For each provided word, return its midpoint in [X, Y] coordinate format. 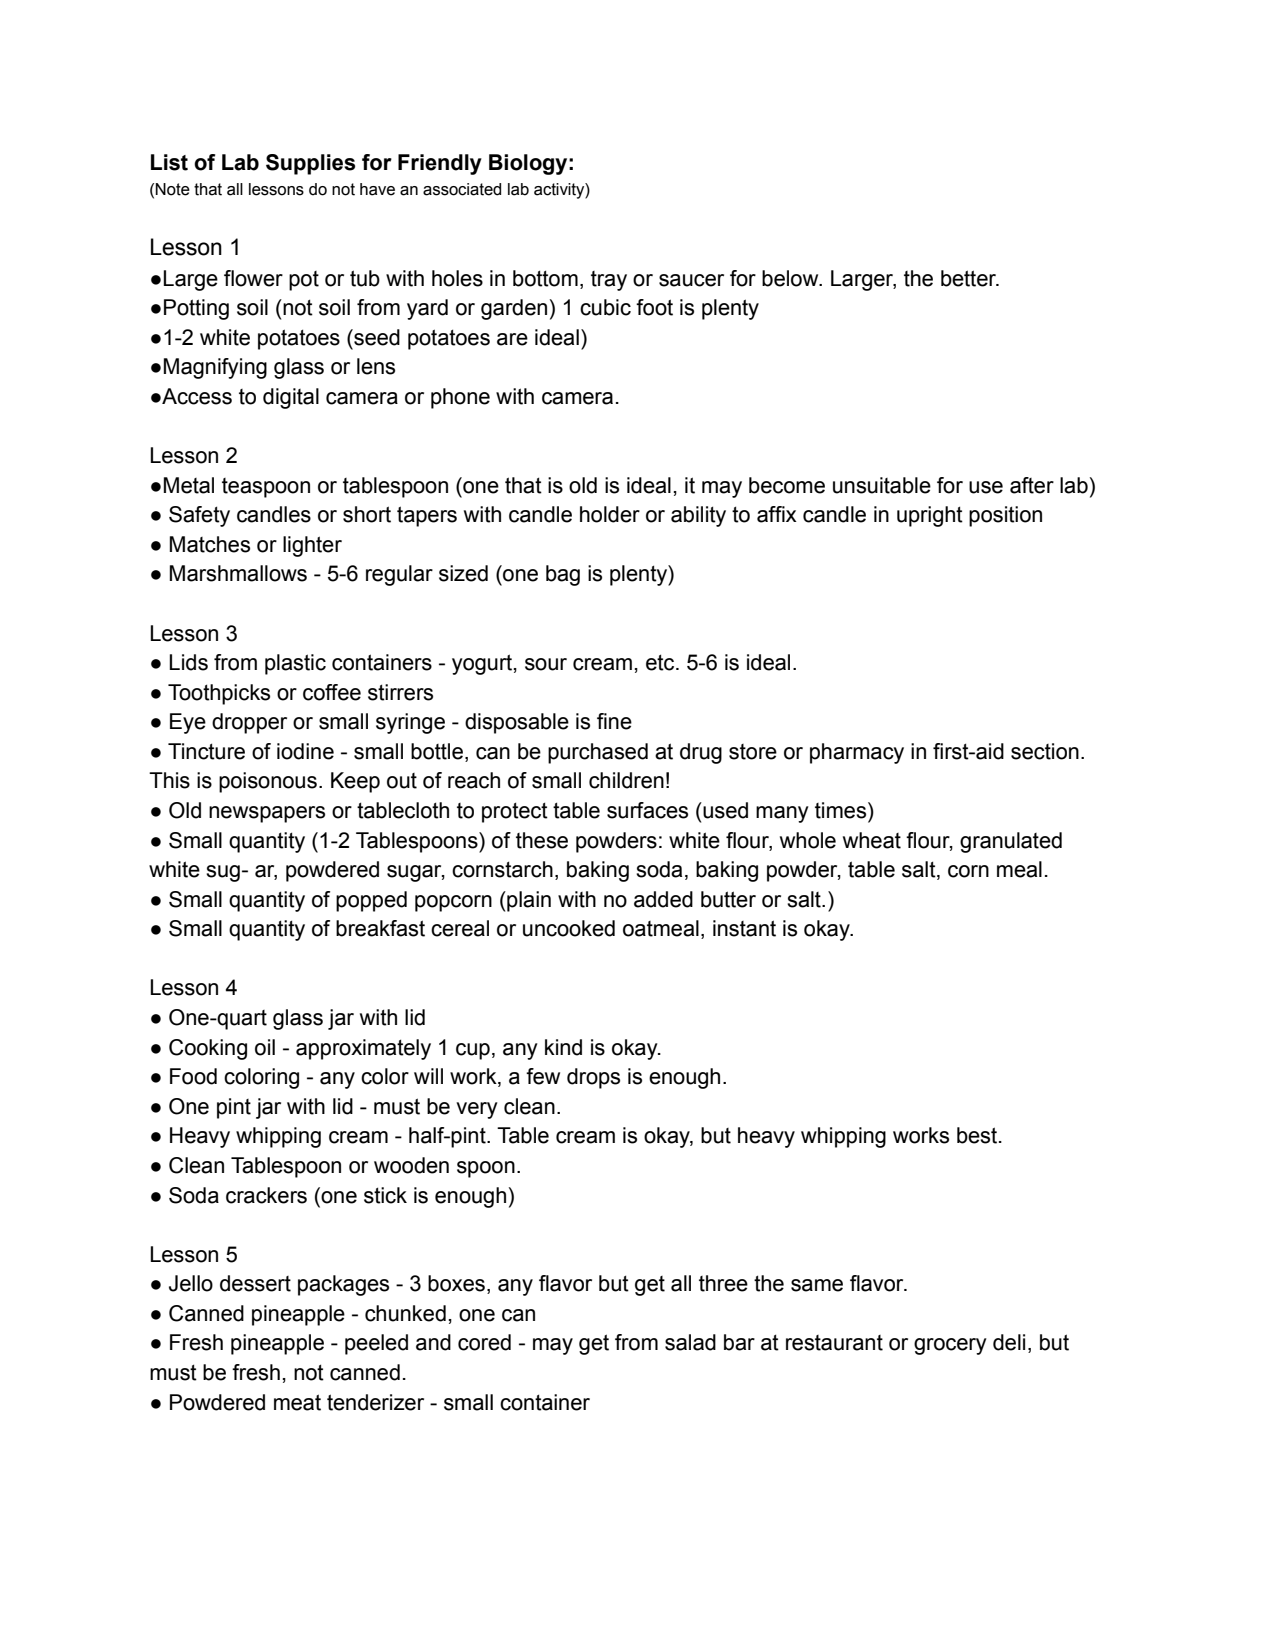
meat [297, 1402]
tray [609, 281]
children [626, 780]
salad [690, 1342]
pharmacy [857, 753]
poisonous [268, 782]
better [969, 278]
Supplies [310, 164]
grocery [950, 1346]
